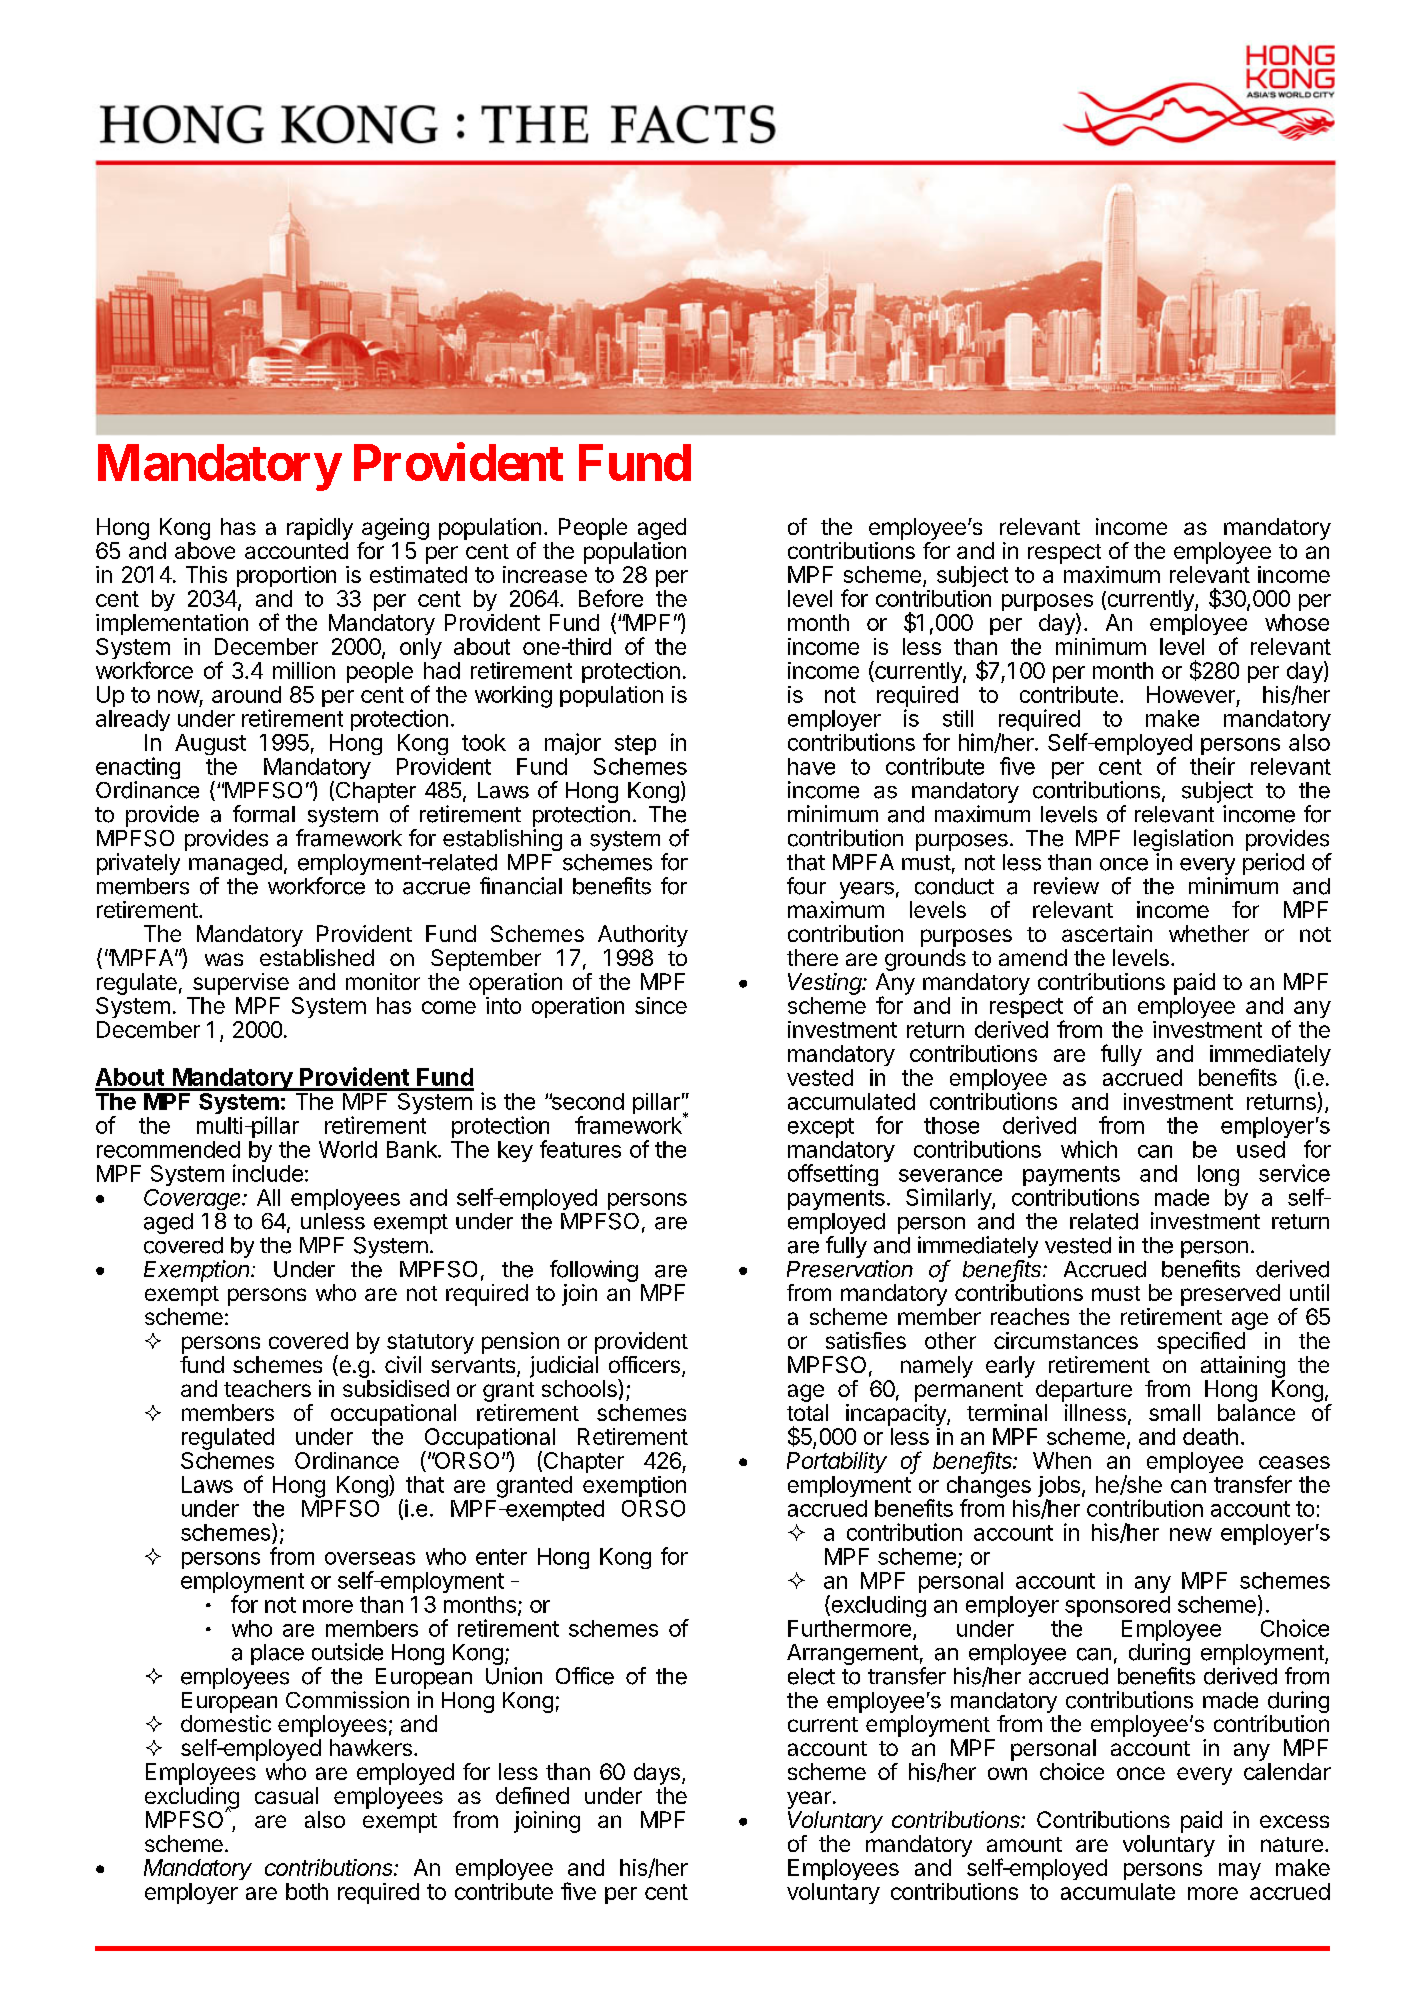 This page has width=1425, height=2016. What do you see at coordinates (1191, 1534) in the page?
I see `new` at bounding box center [1191, 1534].
